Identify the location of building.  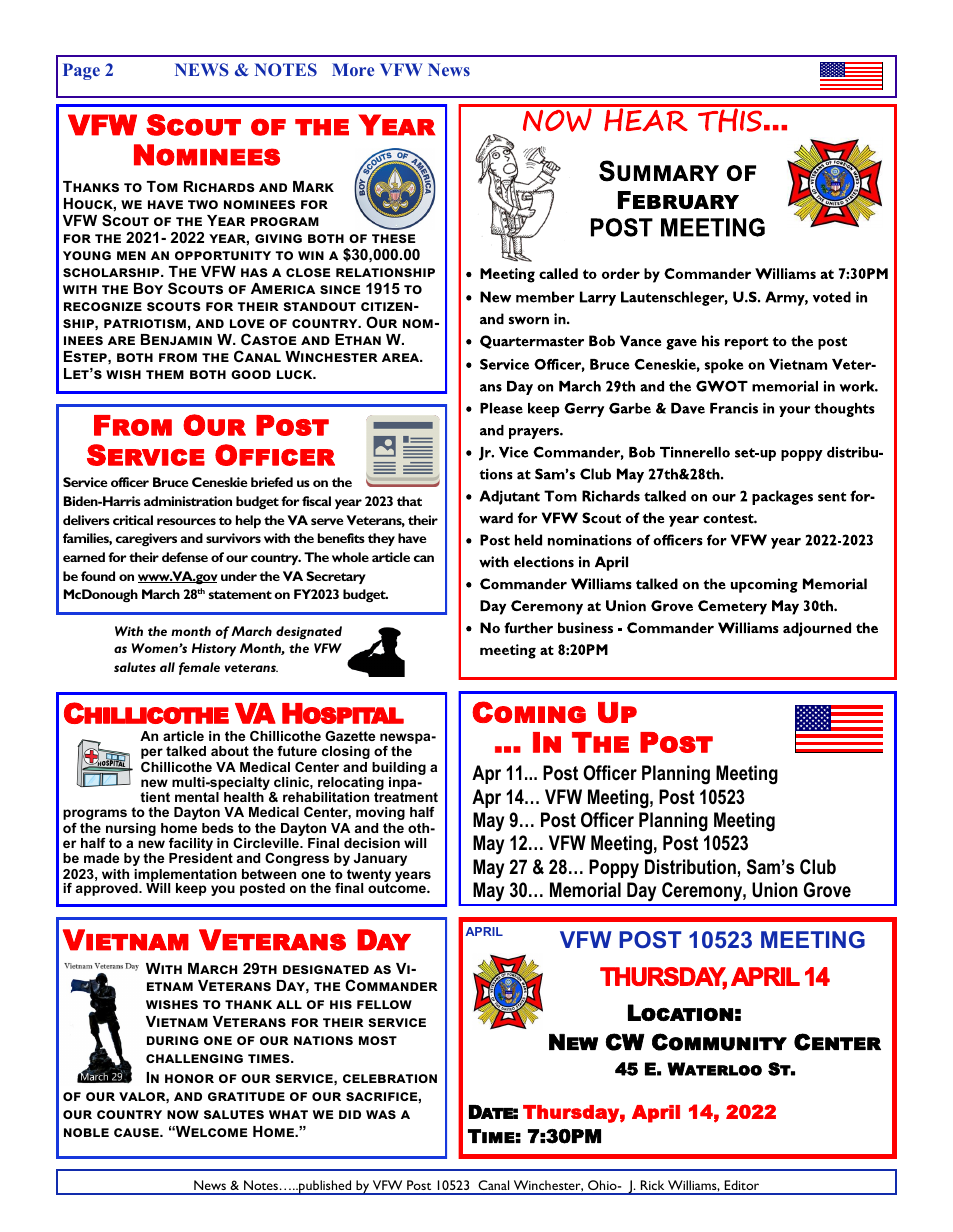
(399, 768).
